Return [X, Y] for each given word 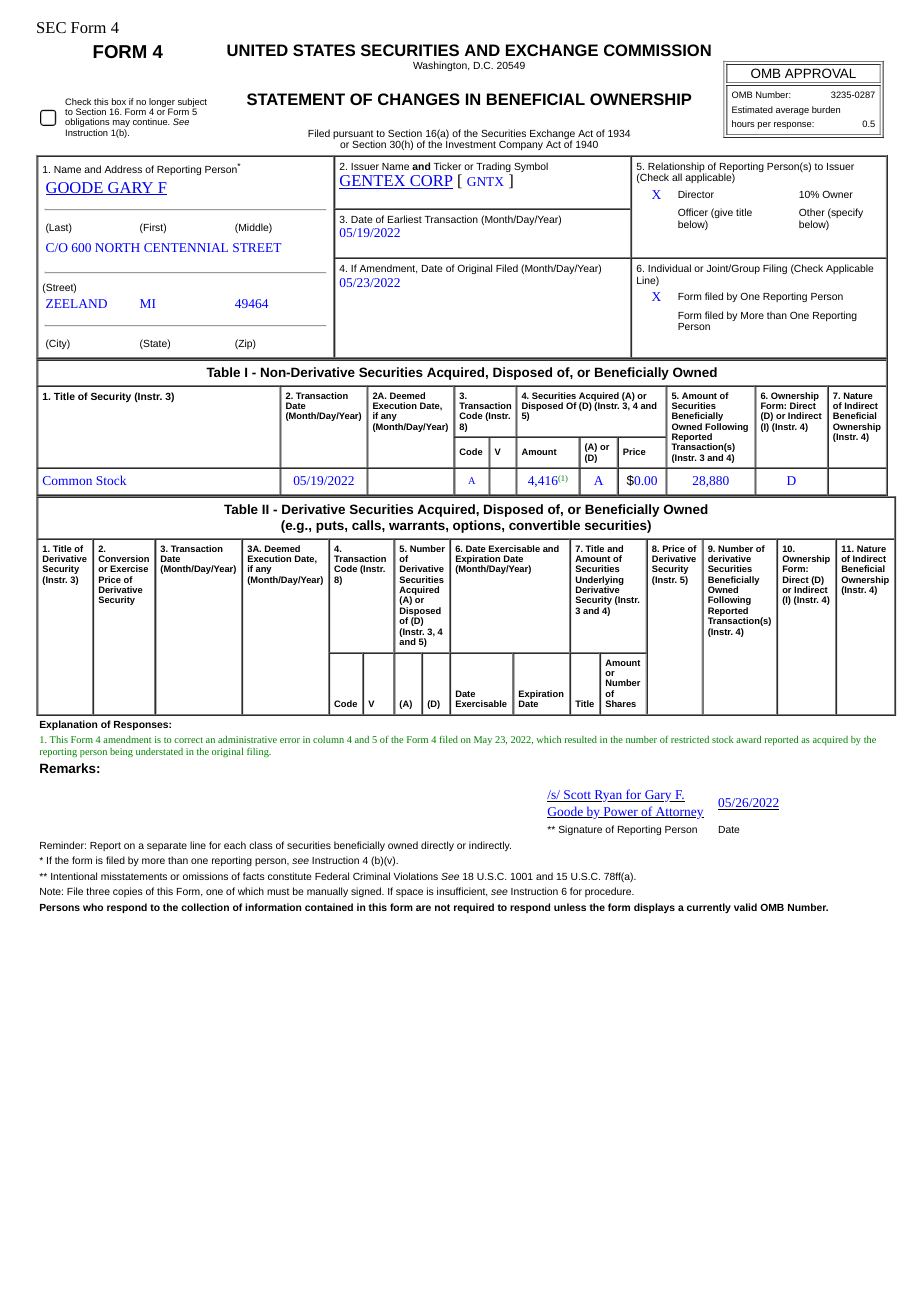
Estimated [752, 109]
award [748, 739]
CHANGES [419, 99]
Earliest [405, 219]
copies [128, 892]
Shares [620, 703]
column [328, 739]
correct [188, 740]
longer [162, 103]
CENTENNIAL [186, 247]
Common [67, 480]
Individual [669, 268]
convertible [544, 525]
